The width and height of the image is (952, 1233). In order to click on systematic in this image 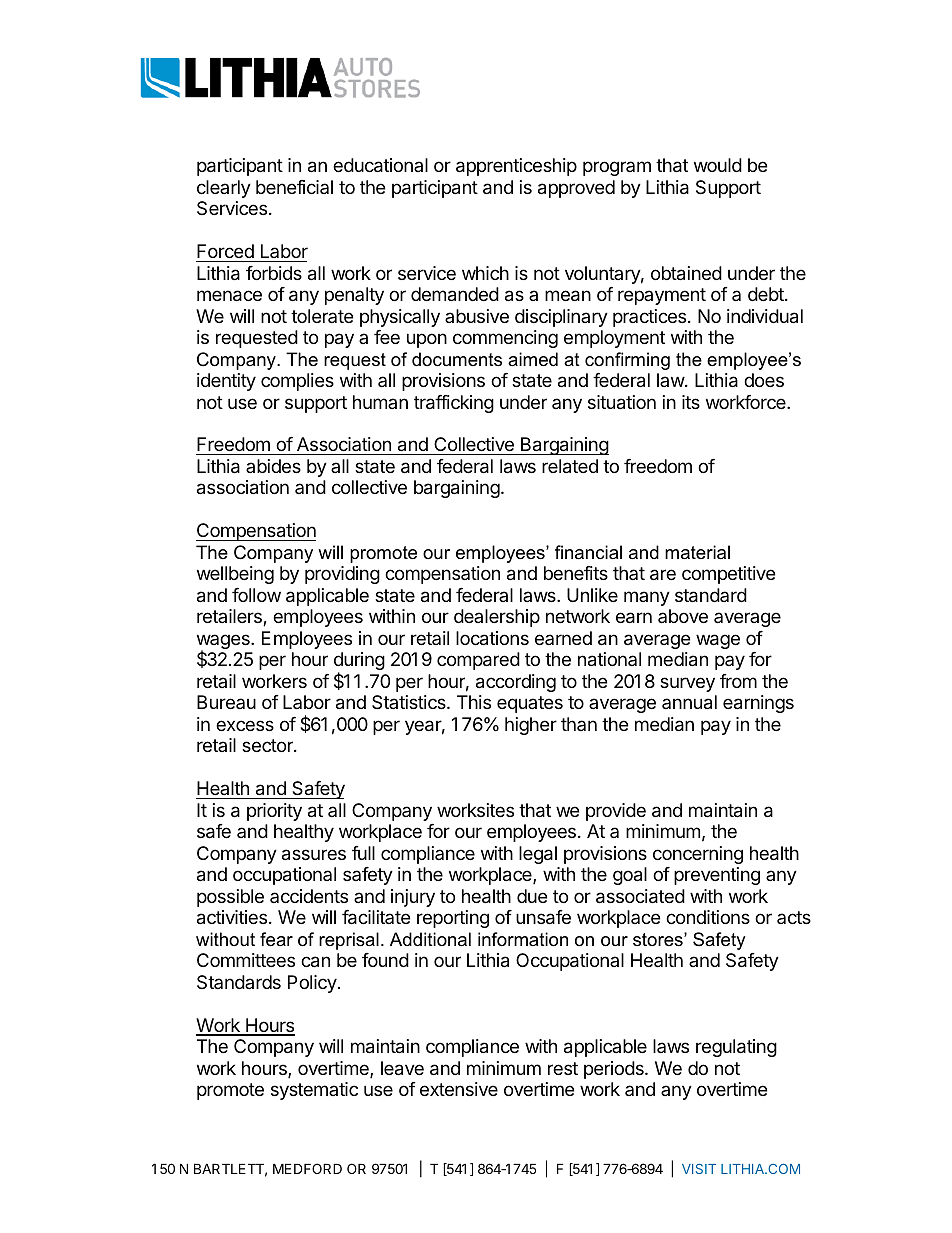, I will do `click(314, 1091)`.
